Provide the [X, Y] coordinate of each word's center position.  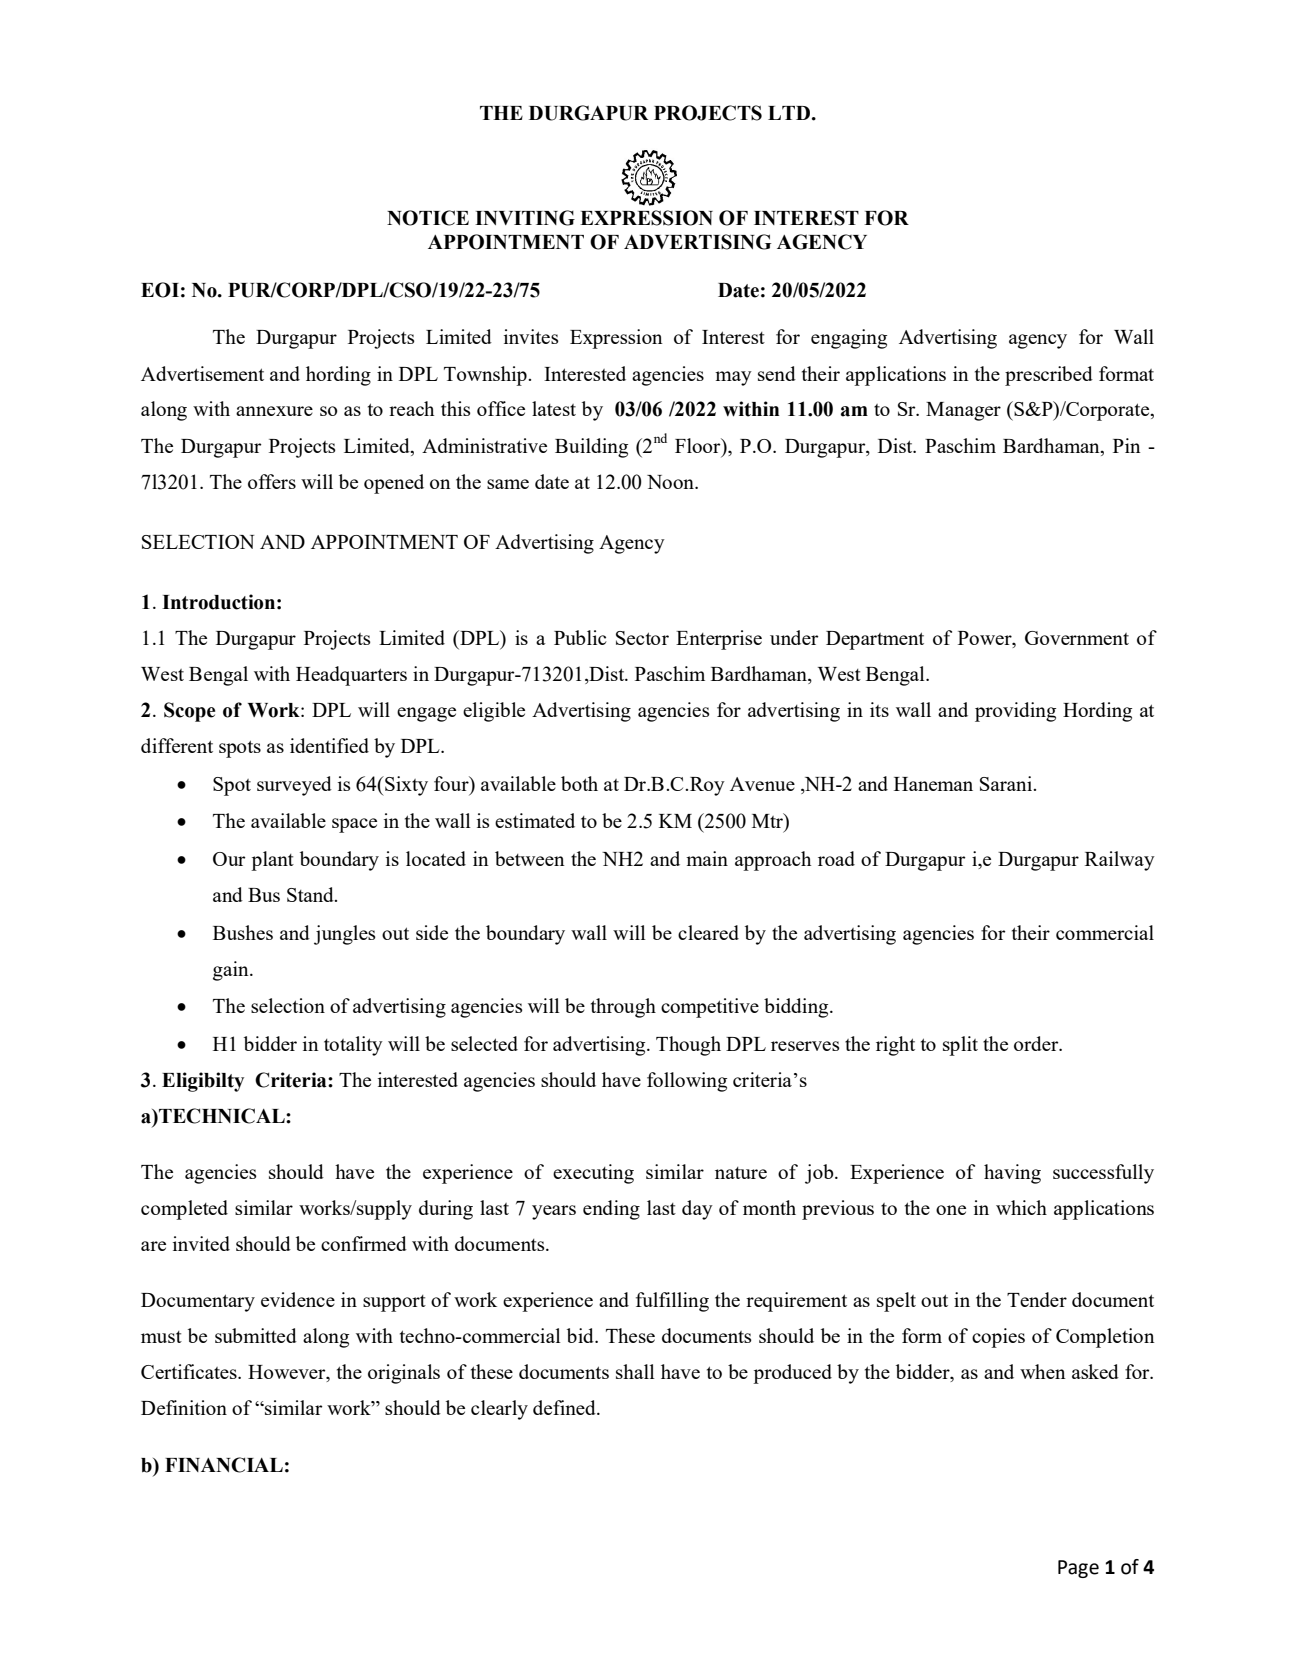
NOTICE [428, 218]
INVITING [525, 218]
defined [565, 1407]
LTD [789, 113]
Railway [1120, 861]
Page [1078, 1569]
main [707, 858]
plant [272, 861]
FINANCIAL [224, 1465]
